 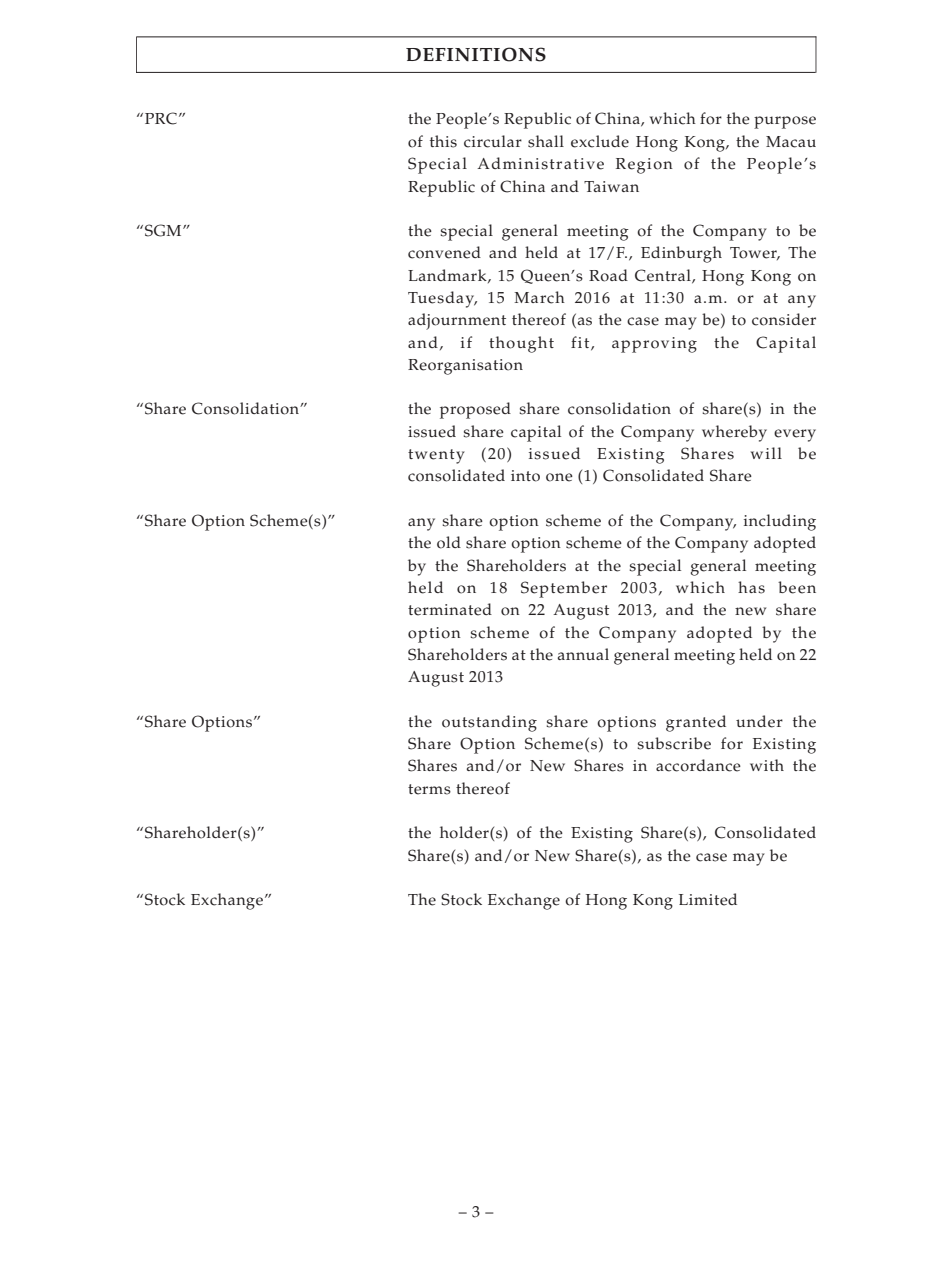 What do you see at coordinates (654, 345) in the image?
I see `approving` at bounding box center [654, 345].
